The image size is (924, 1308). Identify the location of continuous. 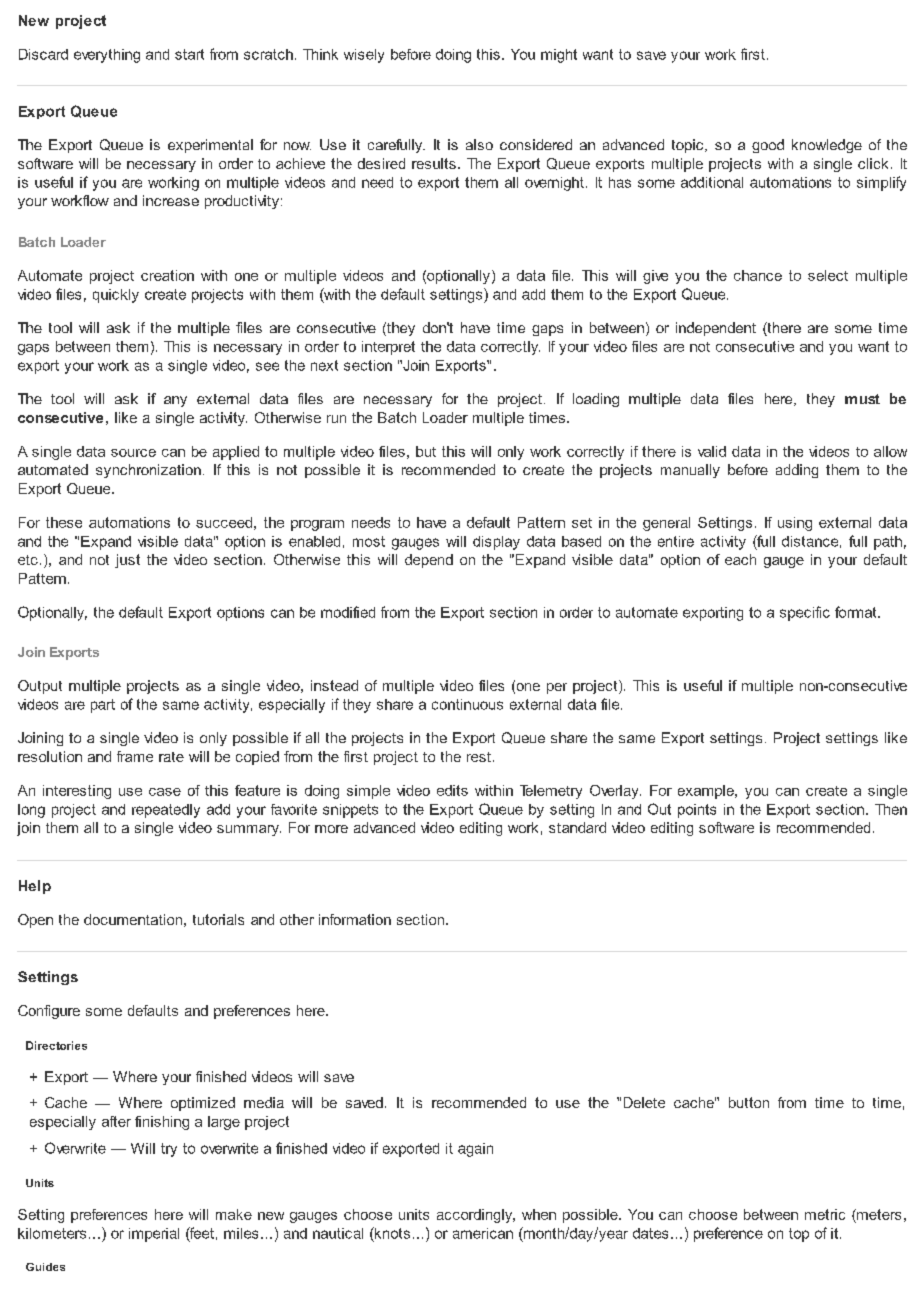
(467, 704).
